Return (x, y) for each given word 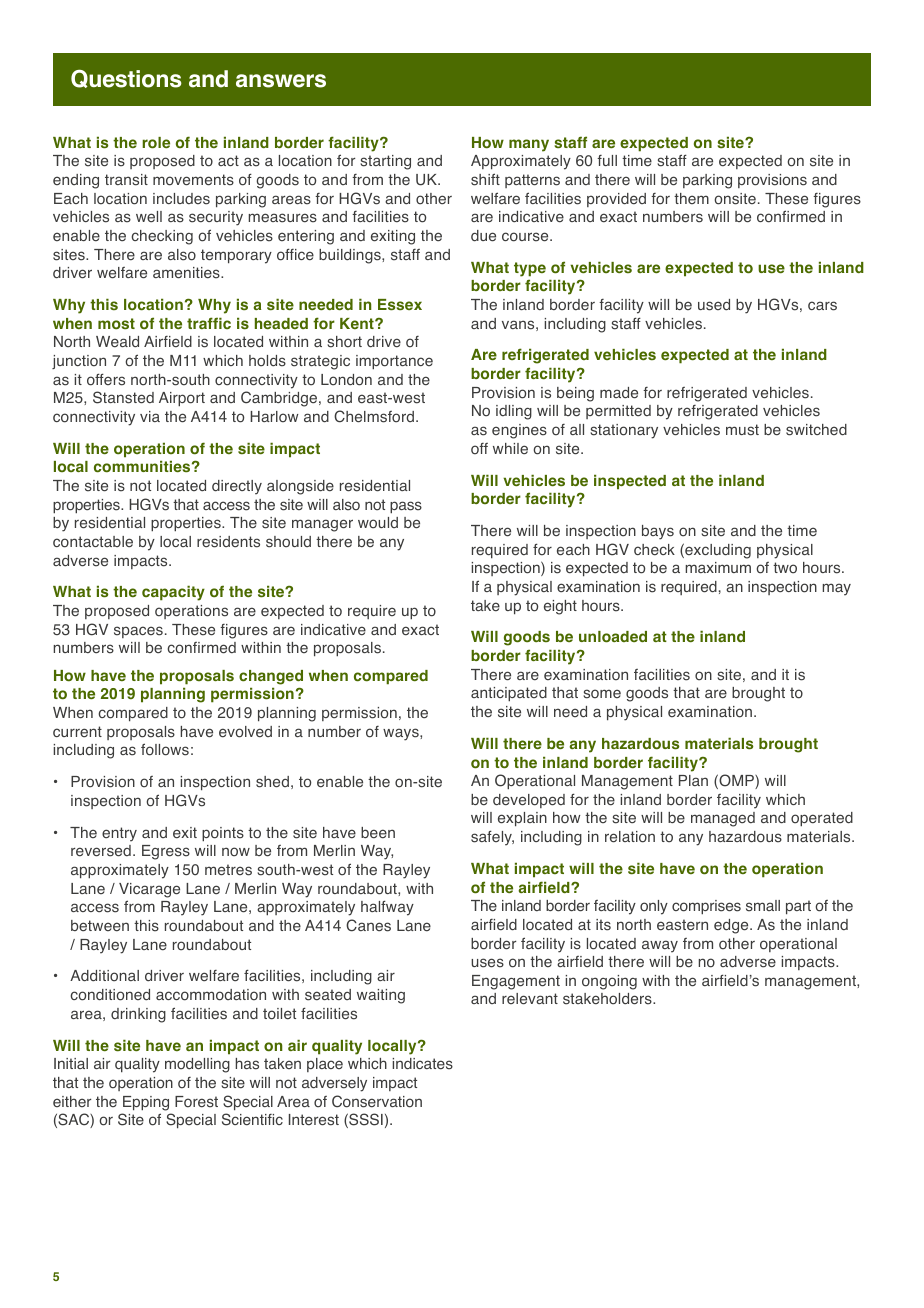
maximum (718, 567)
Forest (196, 1102)
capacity (173, 593)
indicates (422, 1064)
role (156, 143)
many (529, 145)
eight (560, 607)
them (691, 198)
